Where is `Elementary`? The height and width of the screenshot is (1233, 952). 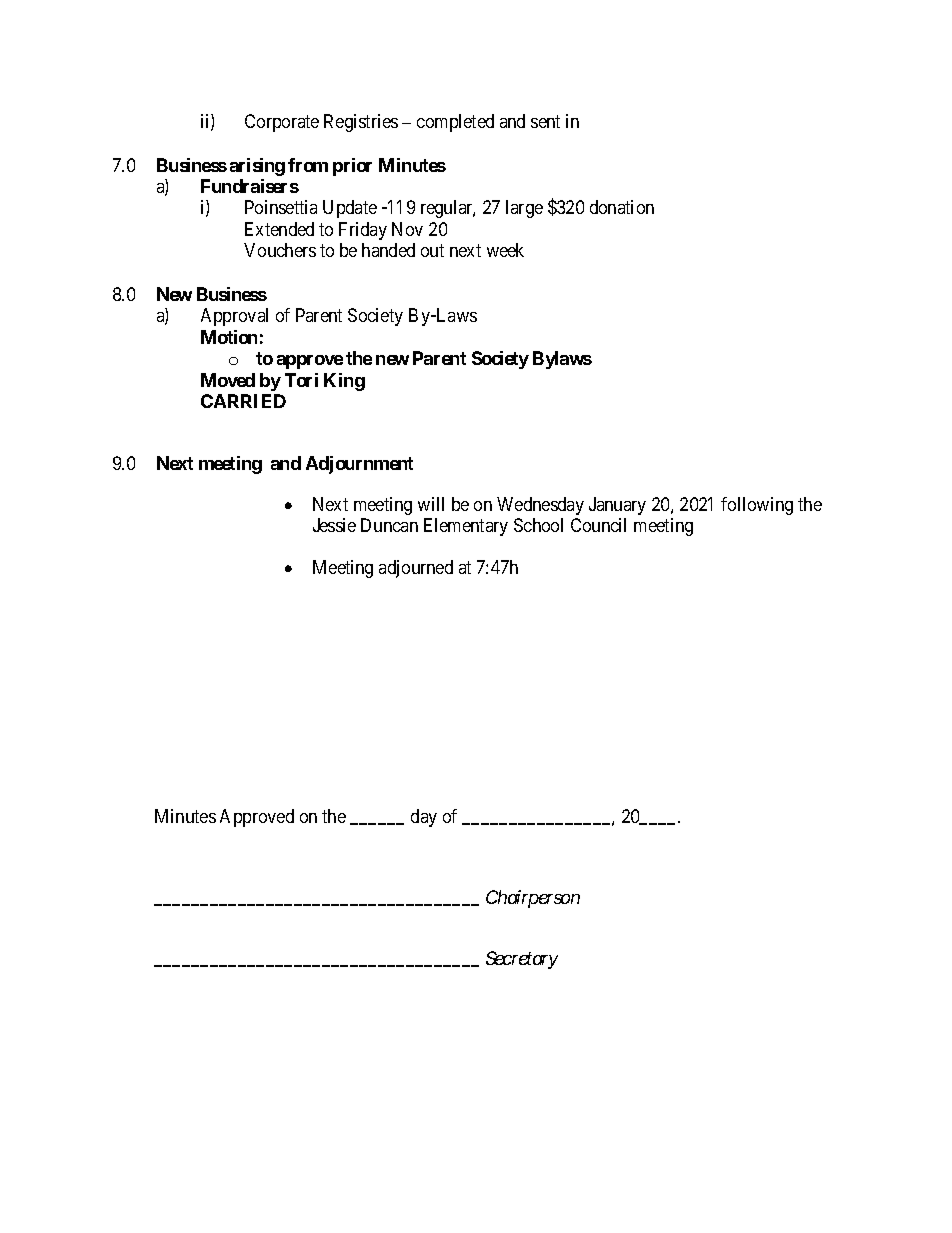 Elementary is located at coordinates (466, 527).
